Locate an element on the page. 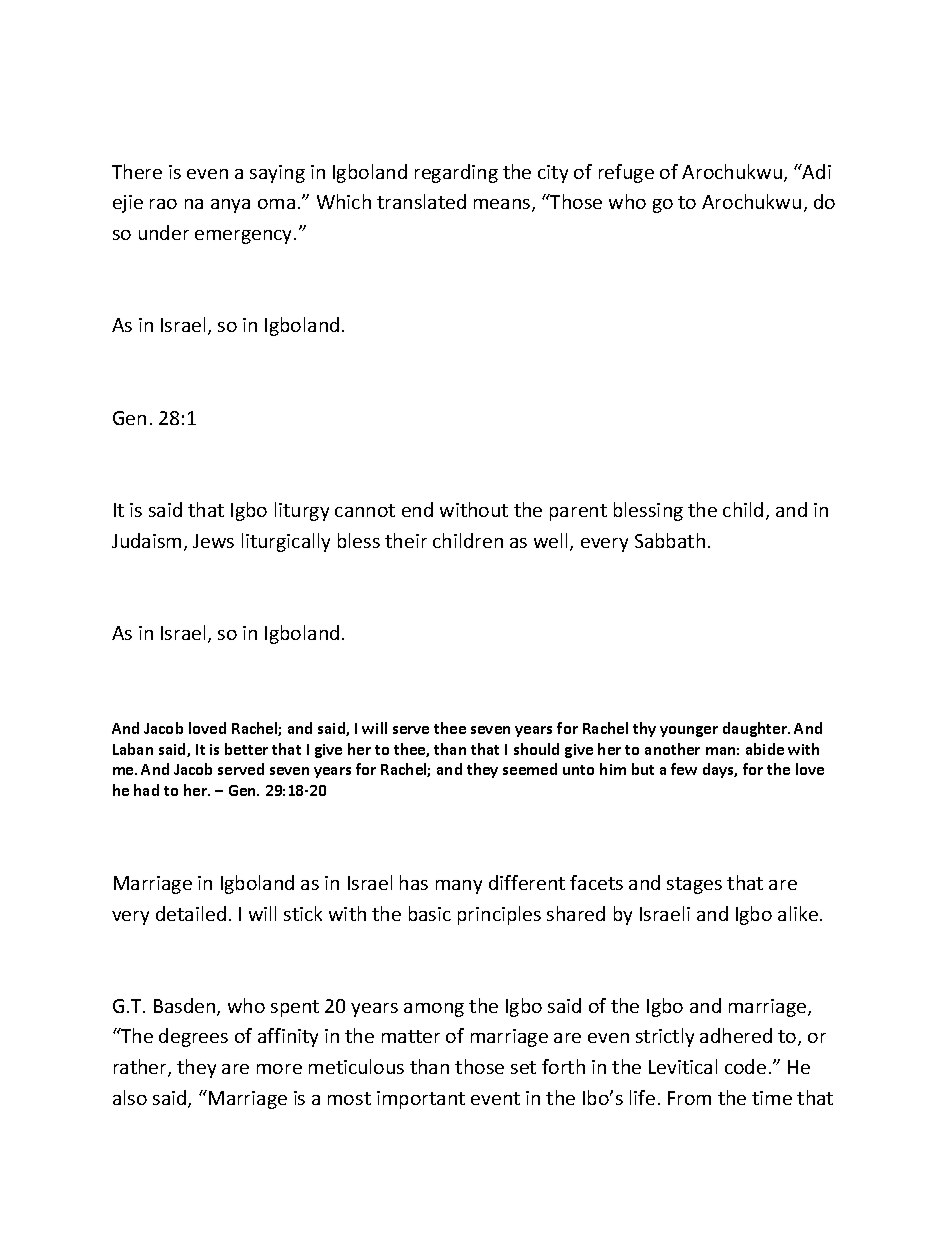 This image has width=952, height=1233. daughter is located at coordinates (756, 729).
